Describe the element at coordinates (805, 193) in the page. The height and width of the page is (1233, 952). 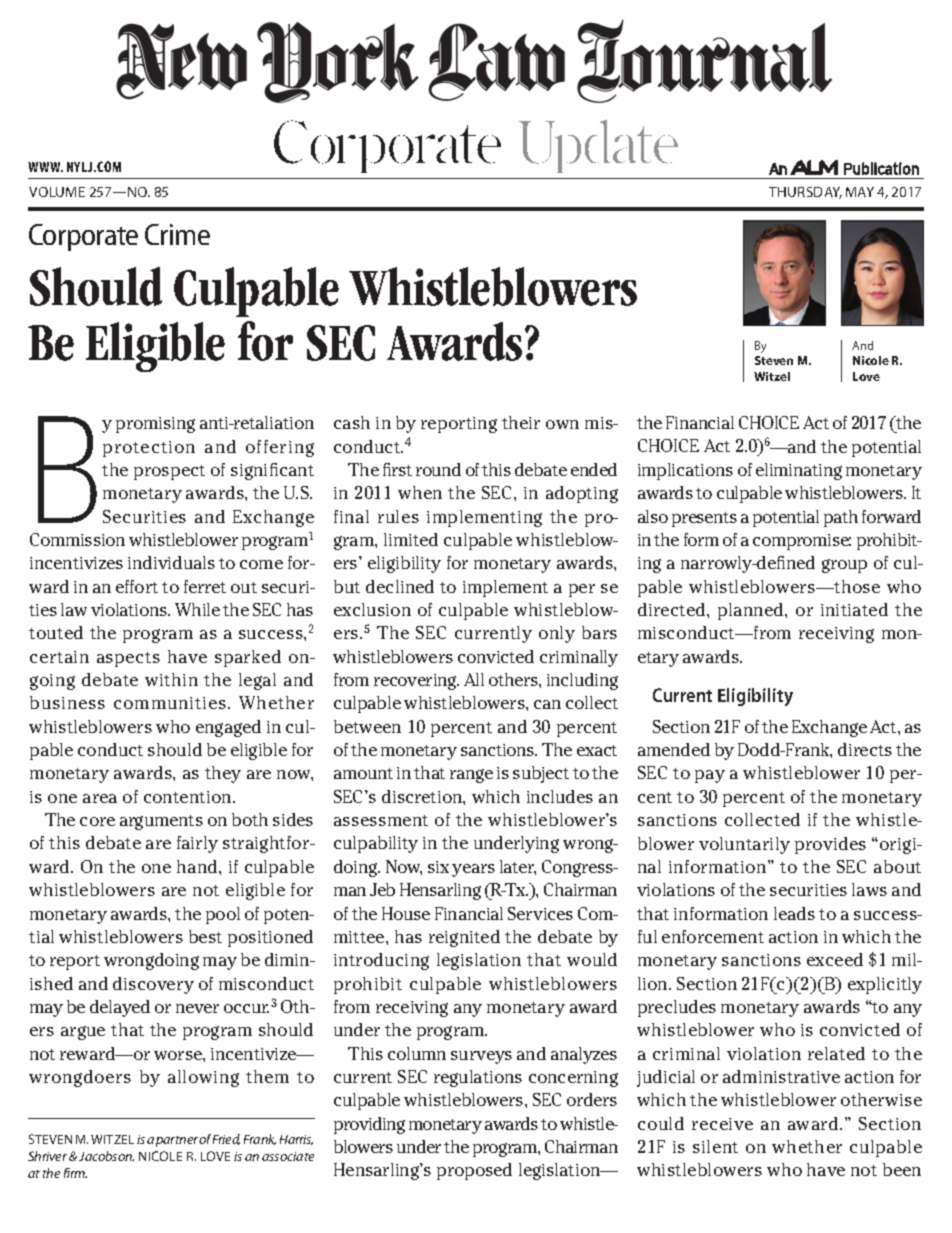
I see `Thursday` at that location.
